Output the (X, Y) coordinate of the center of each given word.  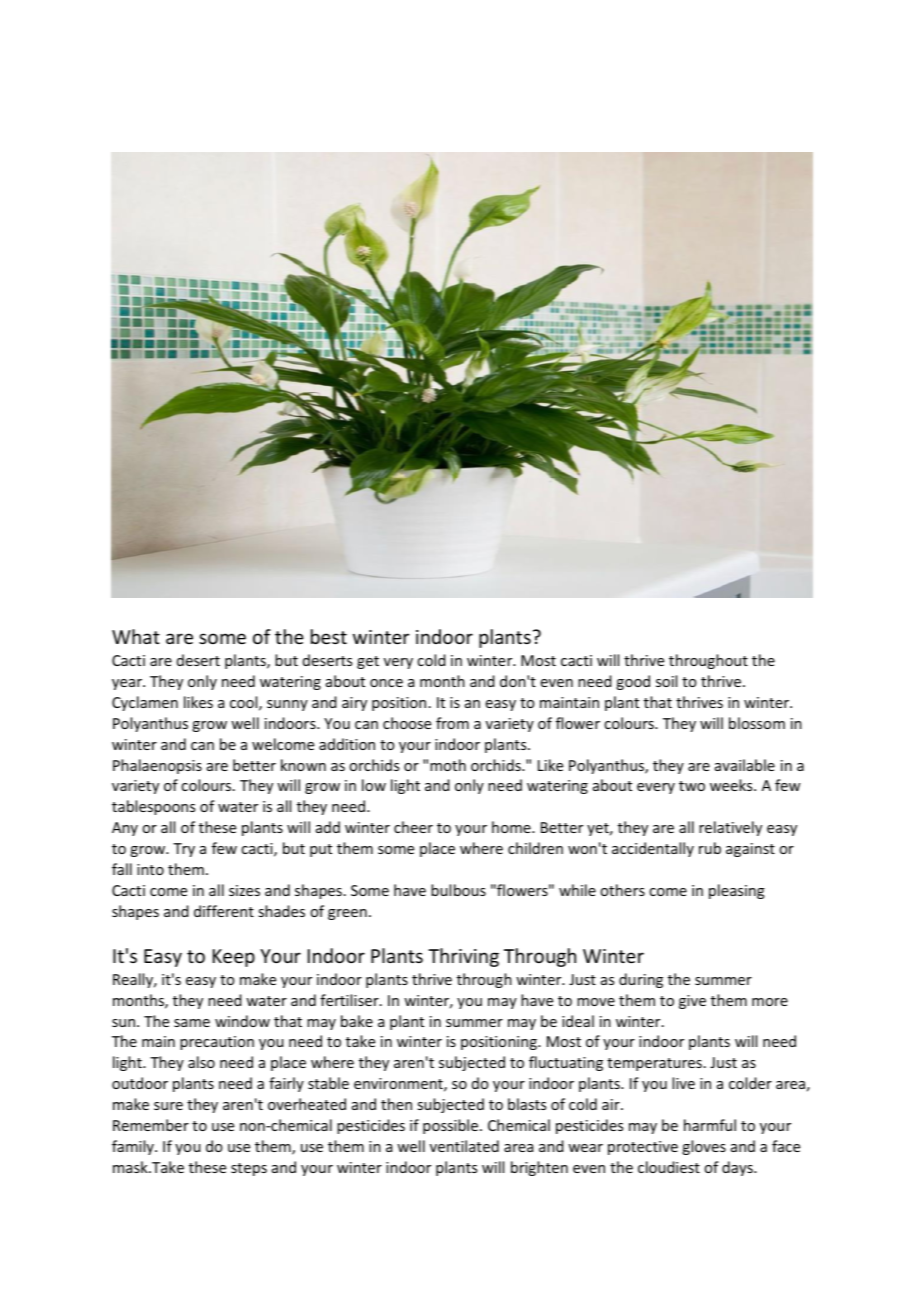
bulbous (458, 890)
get (368, 662)
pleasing (737, 891)
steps (249, 1169)
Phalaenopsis (157, 766)
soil (666, 681)
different (224, 911)
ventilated (464, 1146)
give (692, 1002)
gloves (704, 1147)
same (192, 1023)
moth (448, 765)
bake (357, 1021)
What (136, 636)
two (692, 786)
